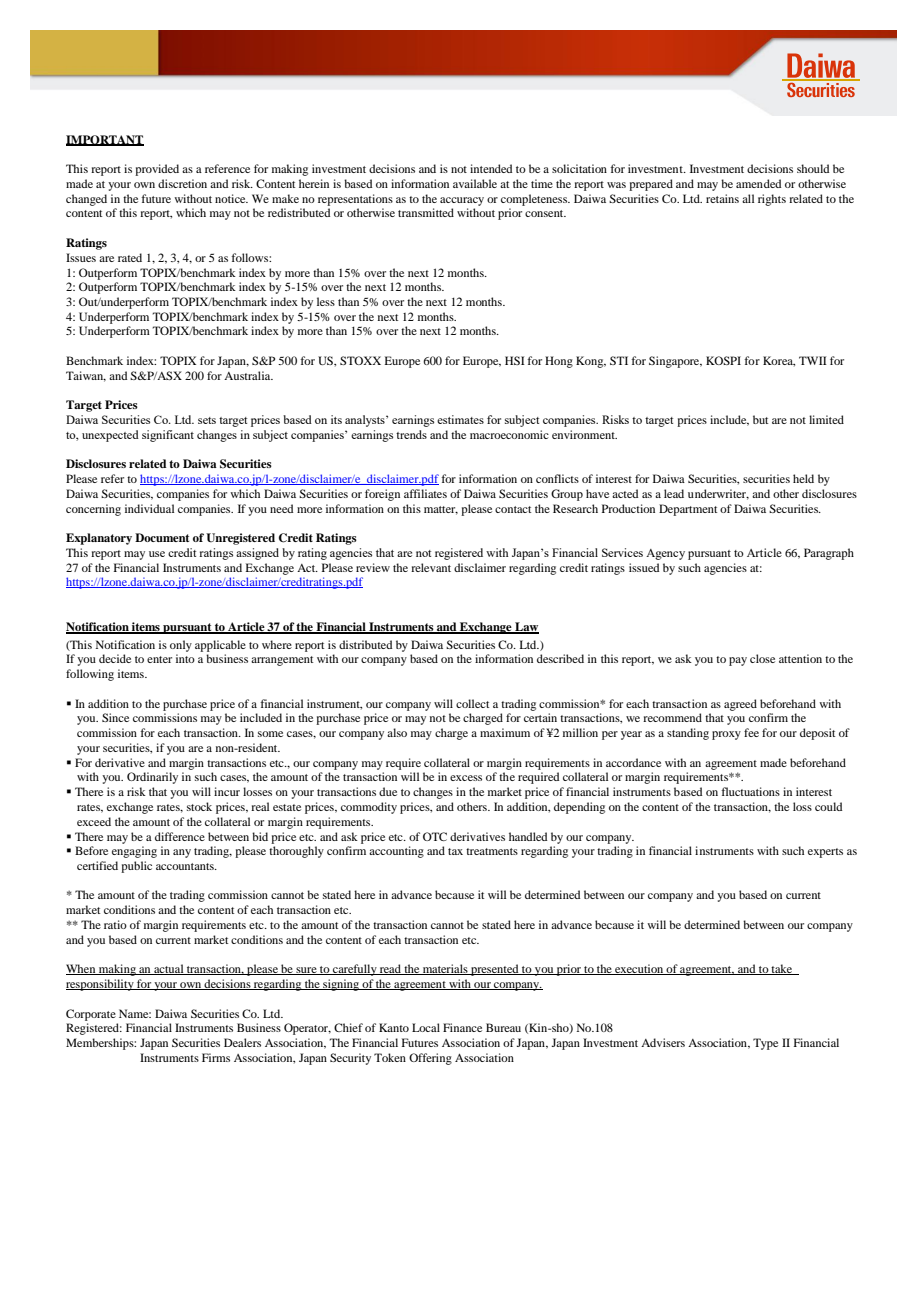 The height and width of the image is (1308, 924). What do you see at coordinates (207, 420) in the image?
I see `sets` at bounding box center [207, 420].
